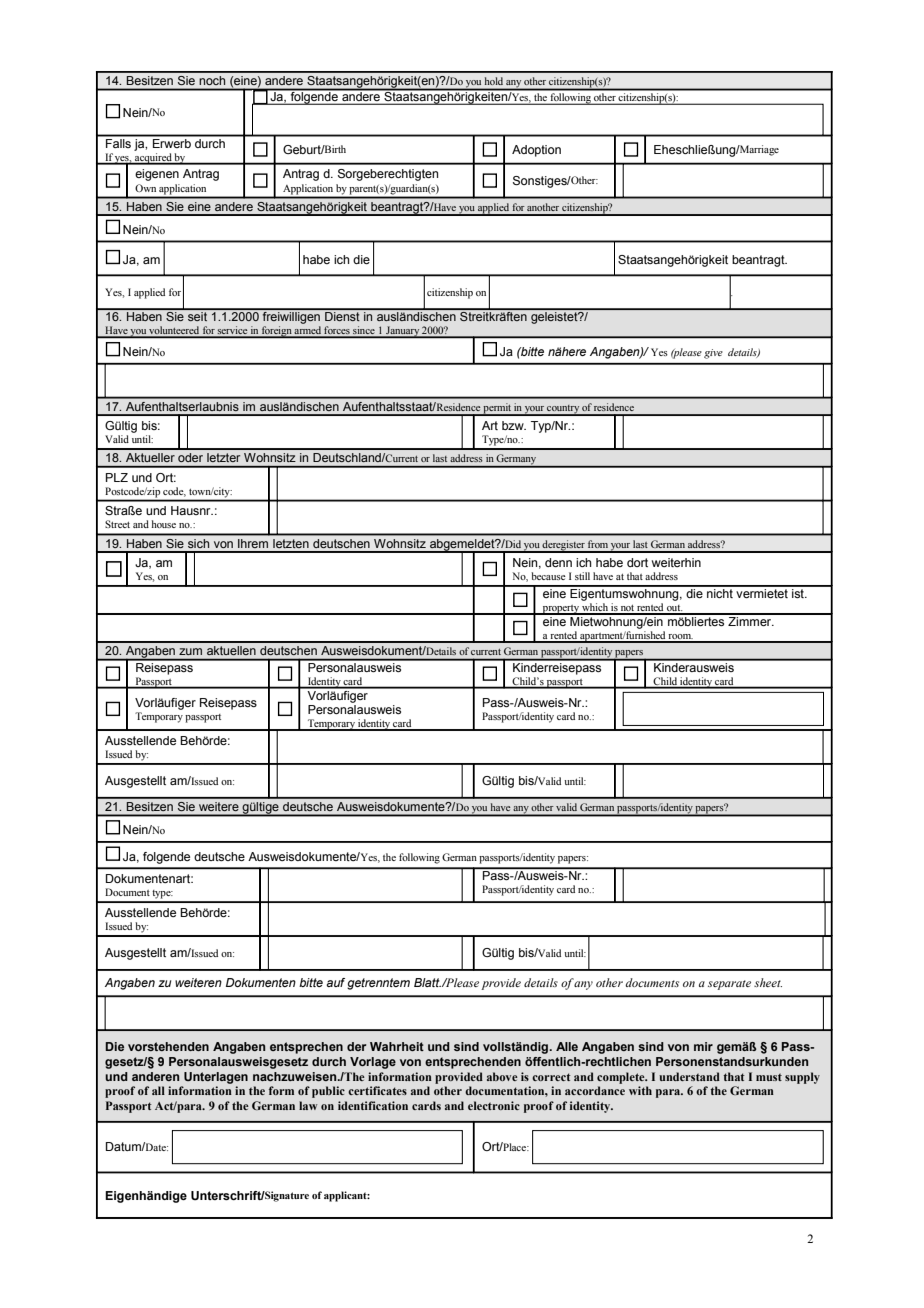  Describe the element at coordinates (308, 1105) in the document. I see `law` at that location.
